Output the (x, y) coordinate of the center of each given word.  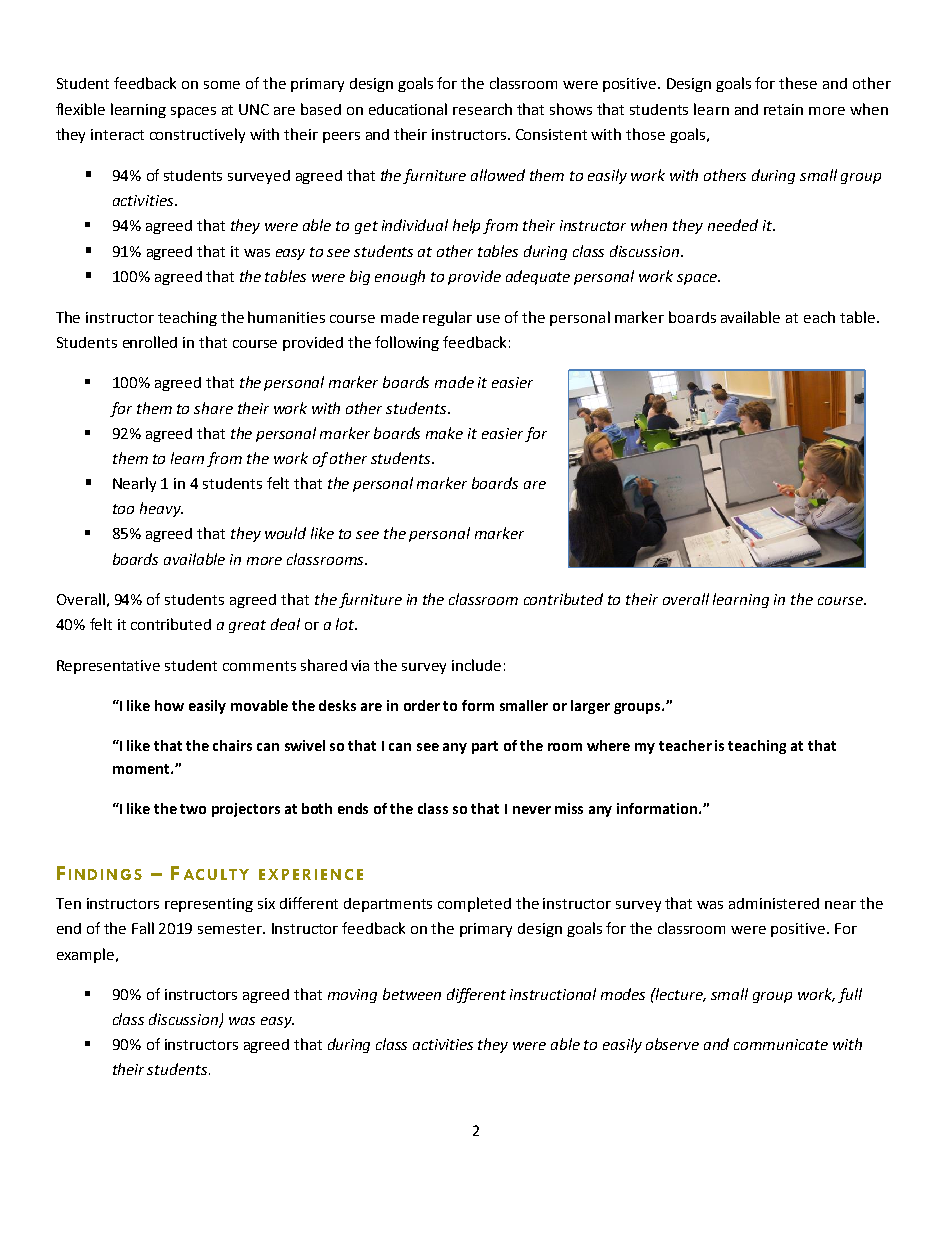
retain (783, 109)
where (608, 745)
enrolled (150, 342)
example (87, 955)
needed (733, 225)
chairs (232, 745)
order (422, 705)
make (444, 433)
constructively (197, 135)
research (482, 109)
